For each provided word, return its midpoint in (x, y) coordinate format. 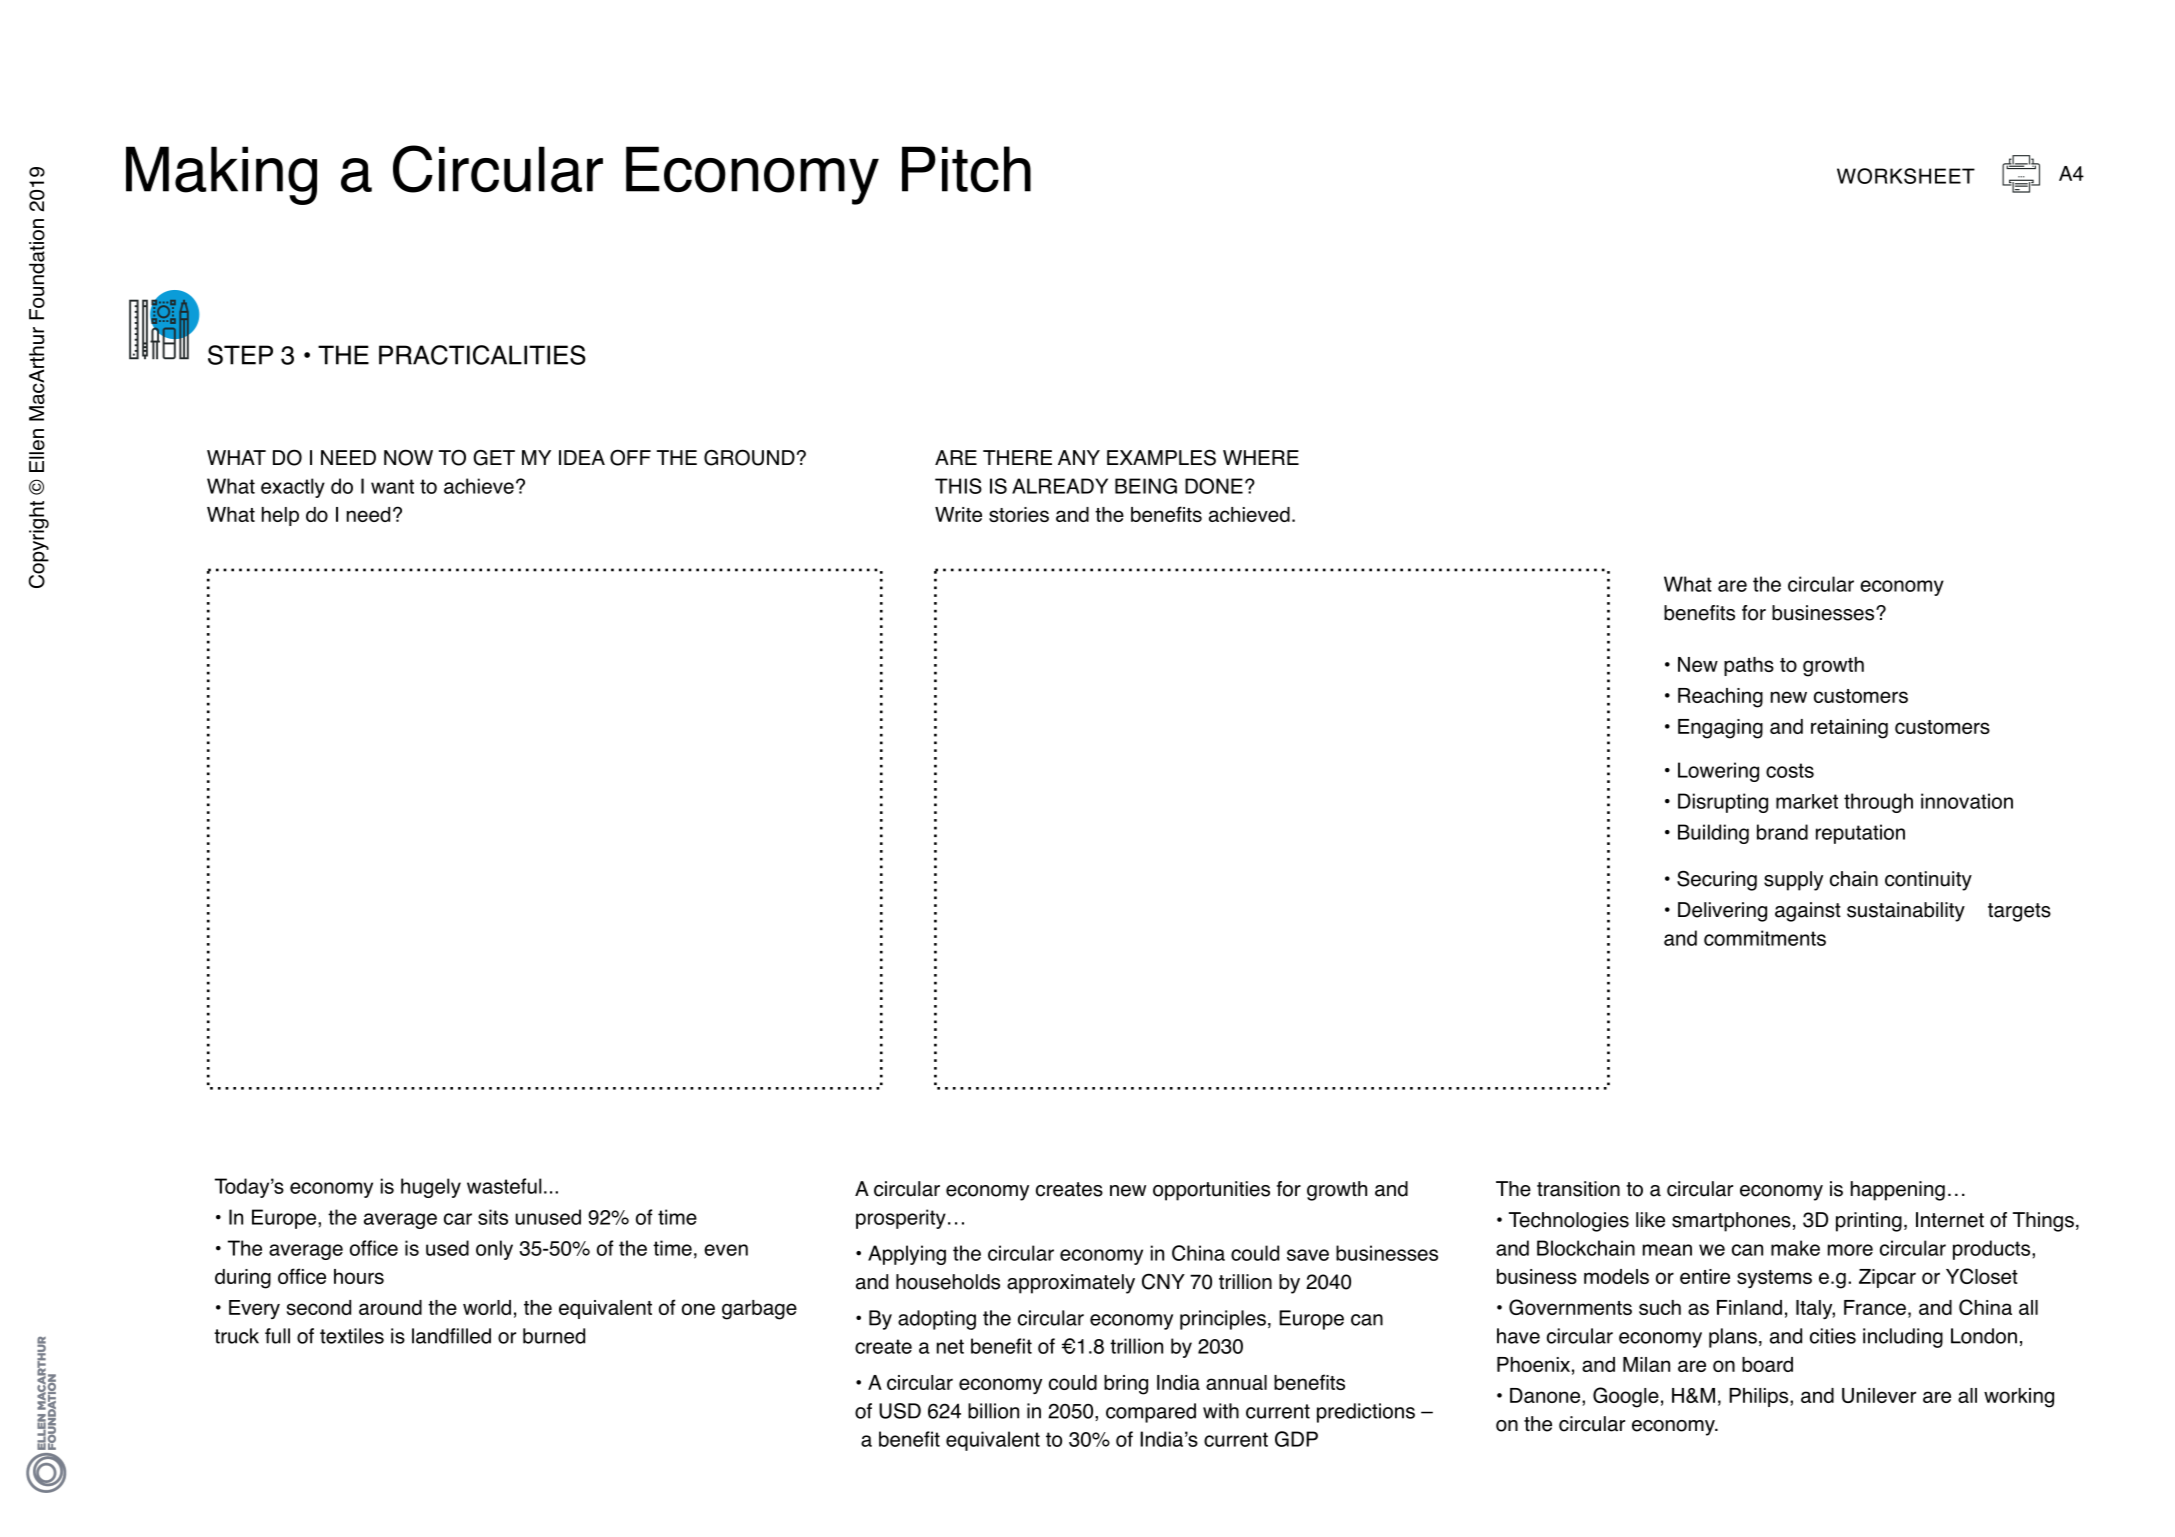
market (1807, 801)
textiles (352, 1336)
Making (221, 175)
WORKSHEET (1906, 176)
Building (1713, 834)
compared (1151, 1413)
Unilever (1879, 1395)
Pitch (966, 169)
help (280, 516)
